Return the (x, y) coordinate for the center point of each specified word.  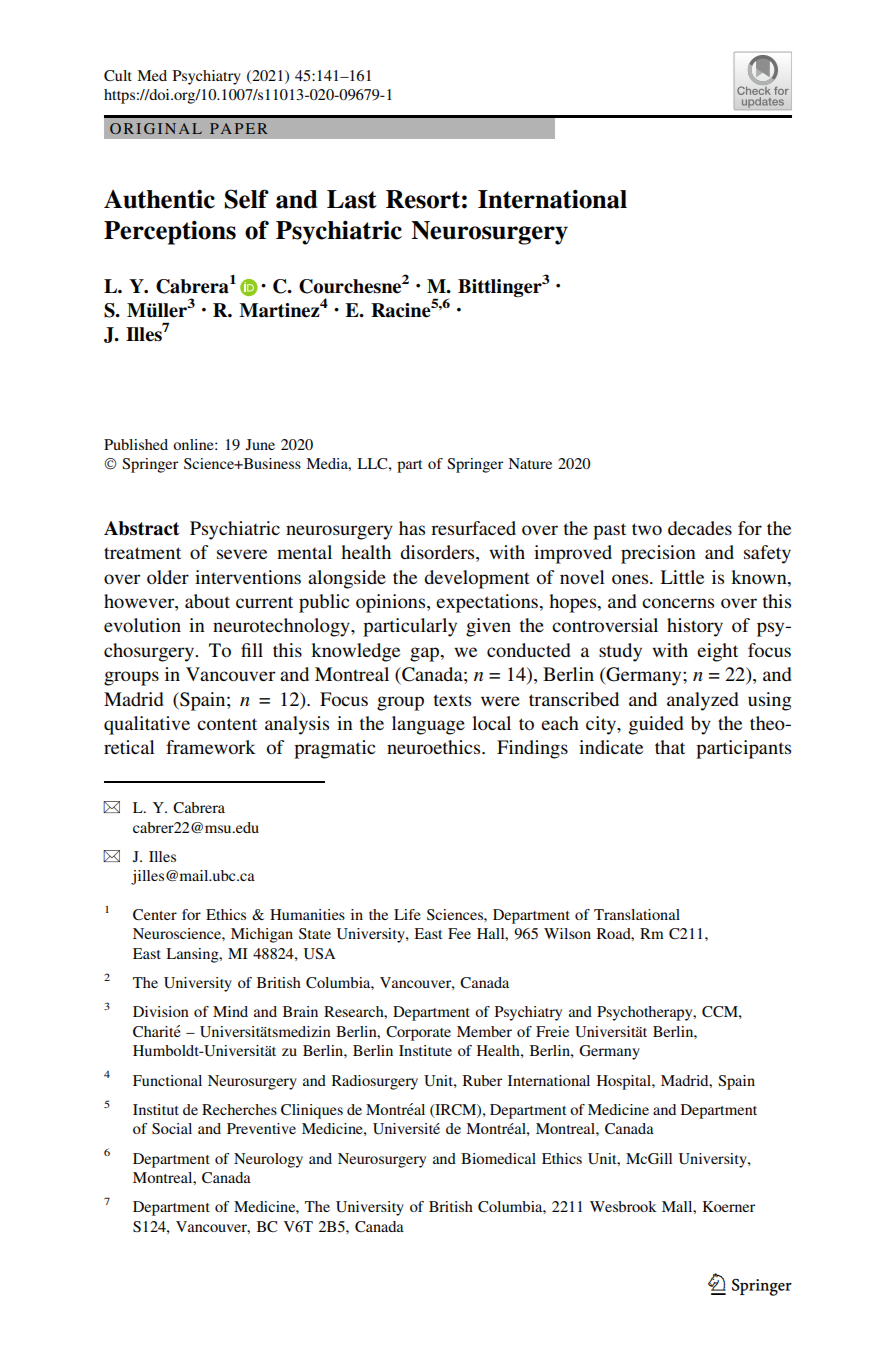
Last (352, 199)
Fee (459, 933)
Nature (530, 463)
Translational (637, 914)
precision (658, 554)
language (428, 725)
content (227, 724)
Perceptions (170, 232)
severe (242, 554)
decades (700, 528)
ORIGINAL (156, 128)
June (260, 445)
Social (172, 1129)
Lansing (193, 955)
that (670, 747)
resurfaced (473, 528)
